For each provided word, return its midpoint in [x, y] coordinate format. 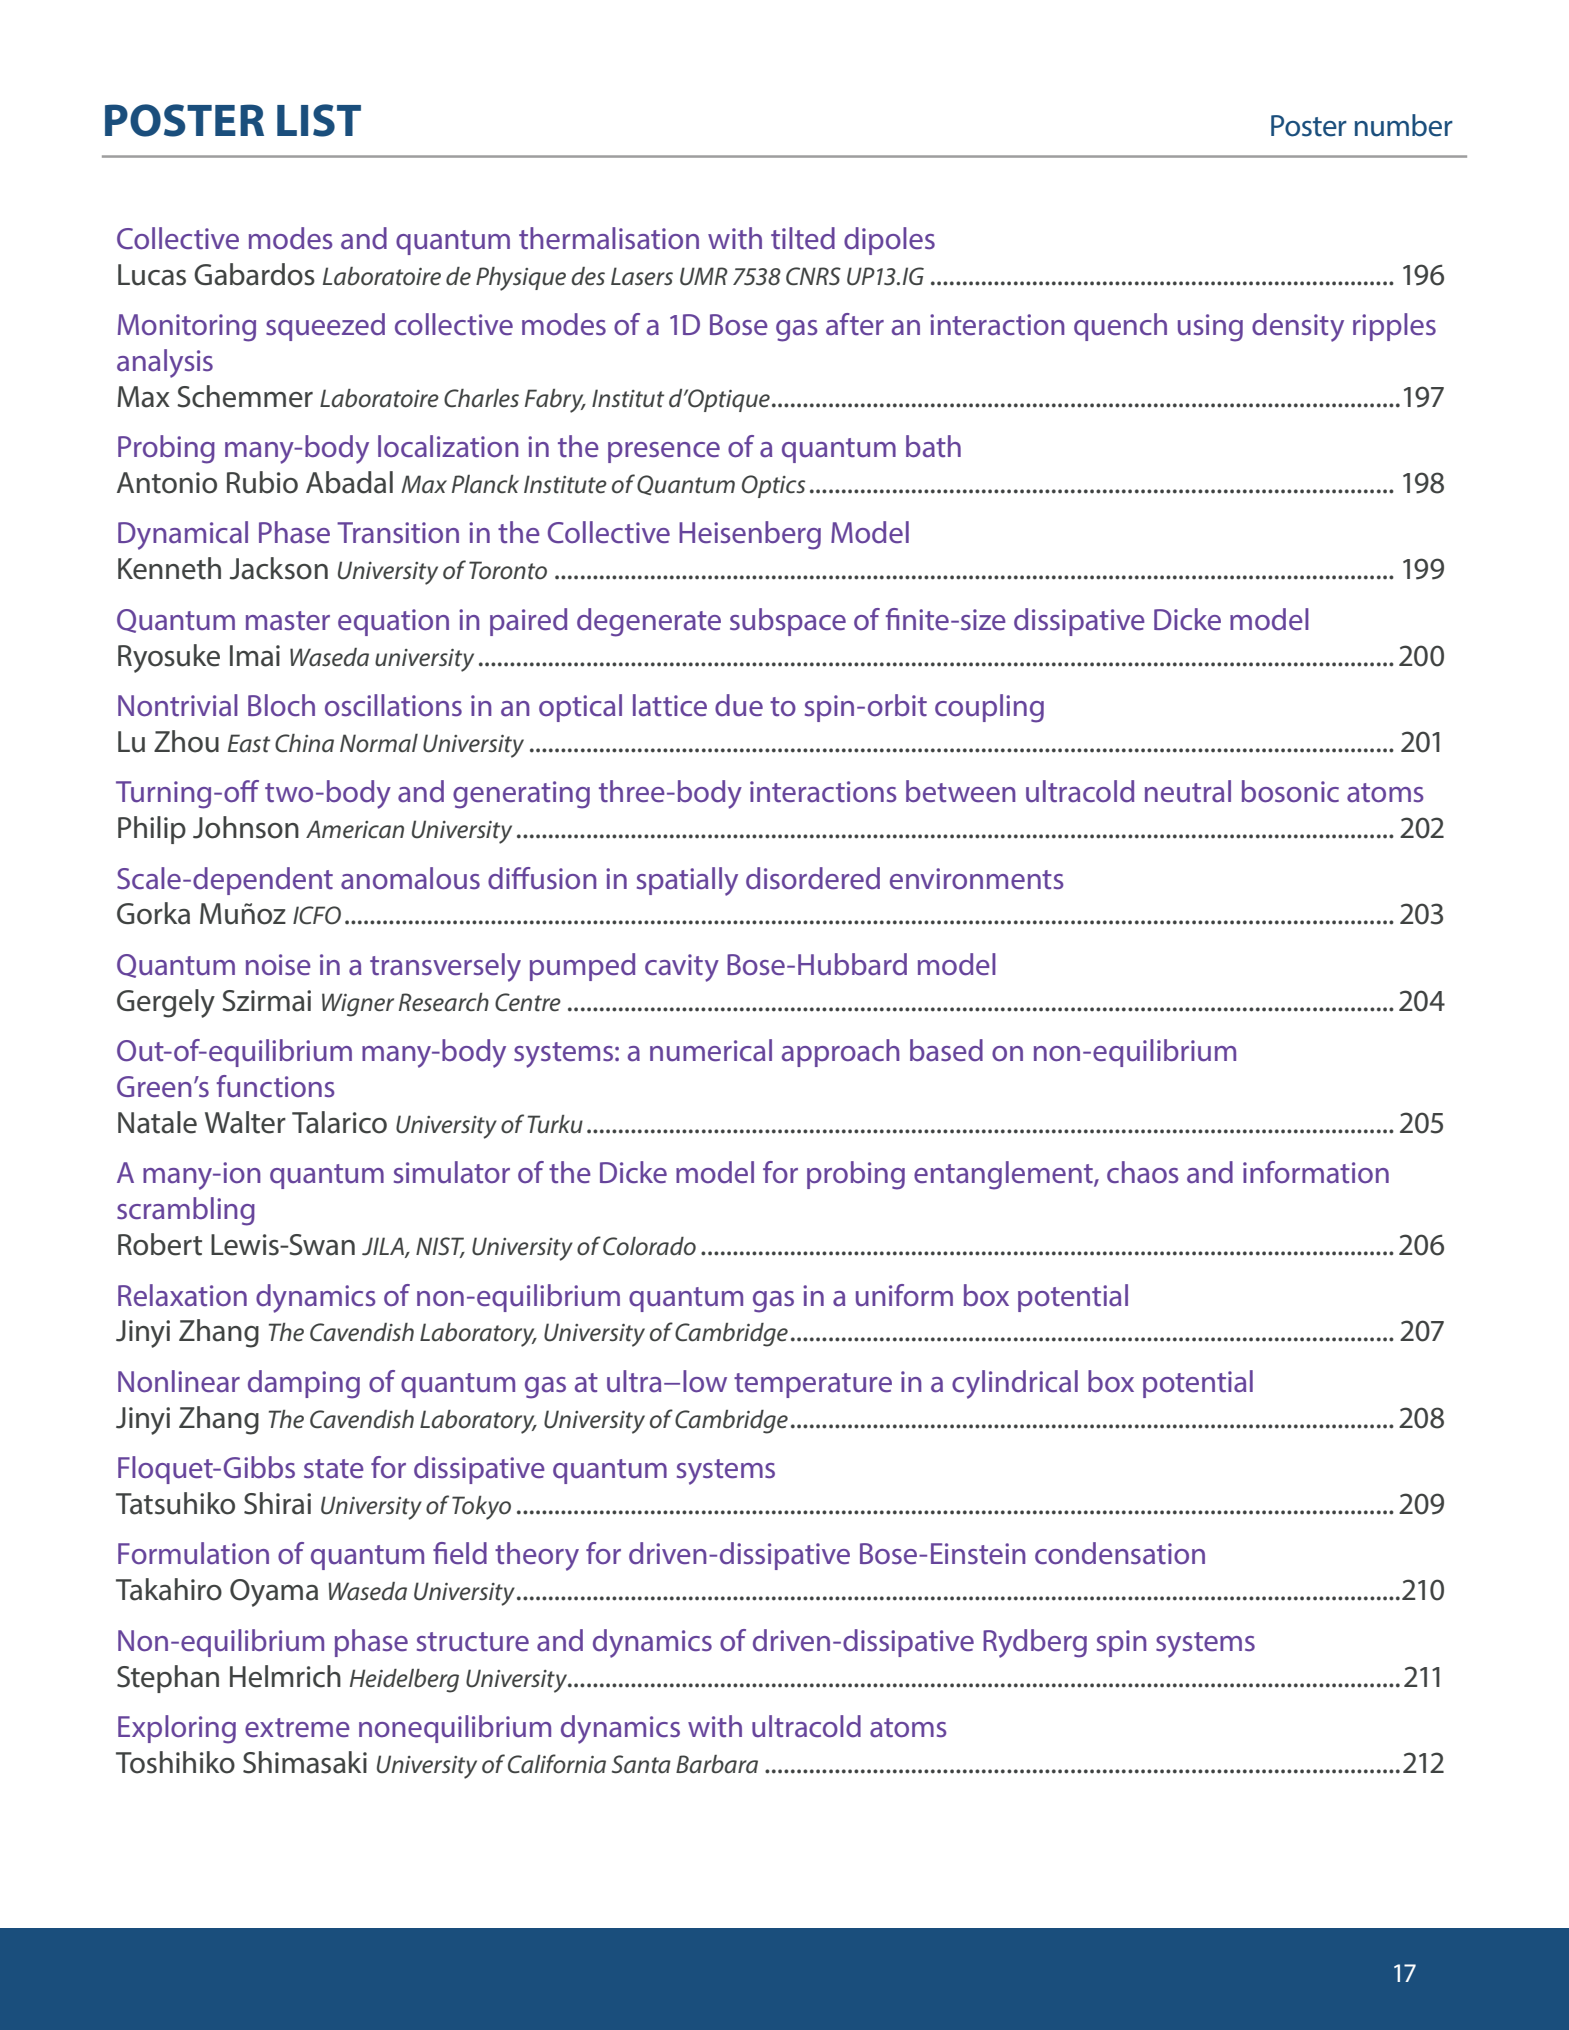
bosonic [1290, 791]
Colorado [649, 1246]
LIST [319, 120]
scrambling [186, 1211]
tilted [803, 238]
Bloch [281, 705]
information [1316, 1172]
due [739, 705]
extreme [297, 1727]
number [1404, 125]
